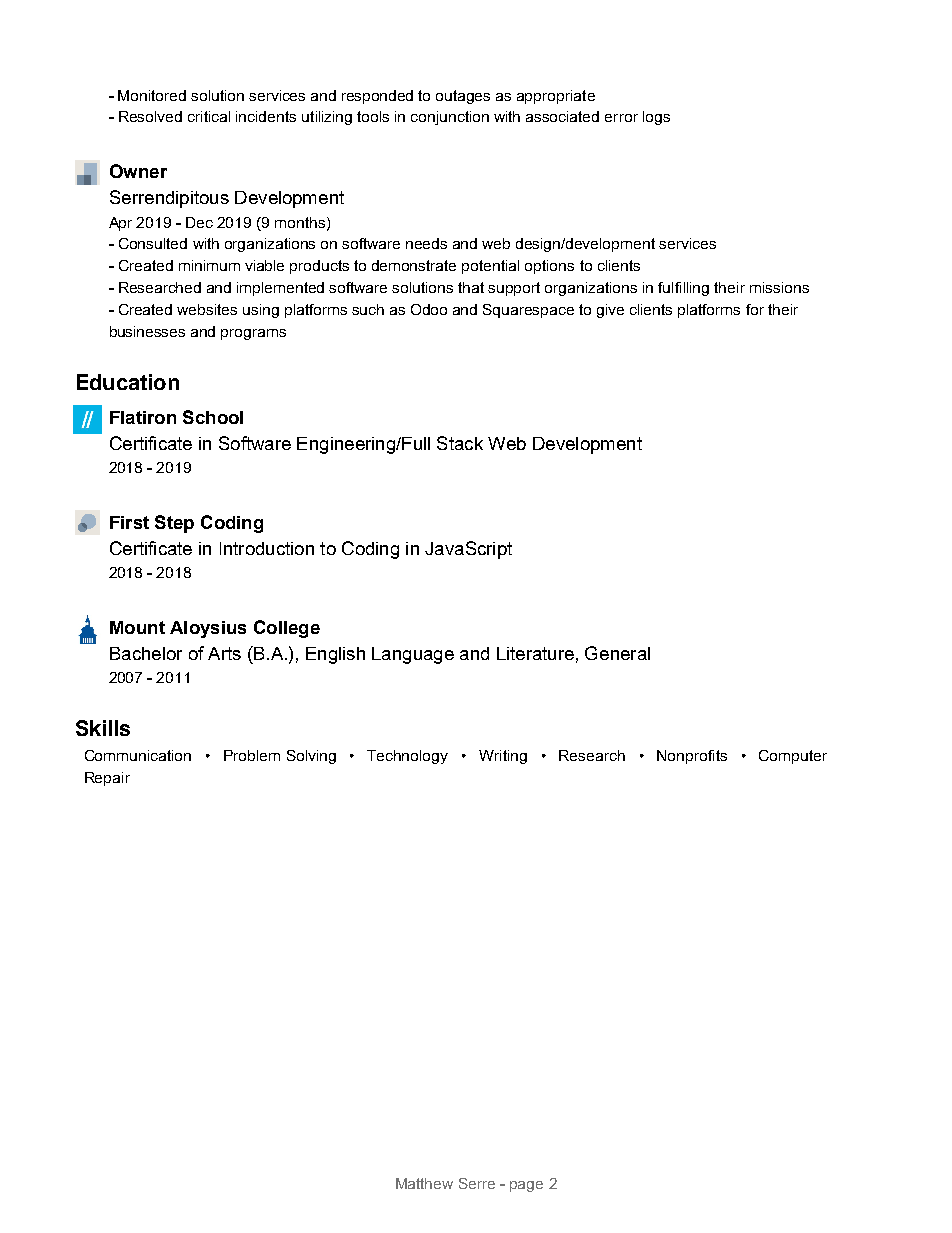  What do you see at coordinates (692, 757) in the page?
I see `Nonprofits` at bounding box center [692, 757].
